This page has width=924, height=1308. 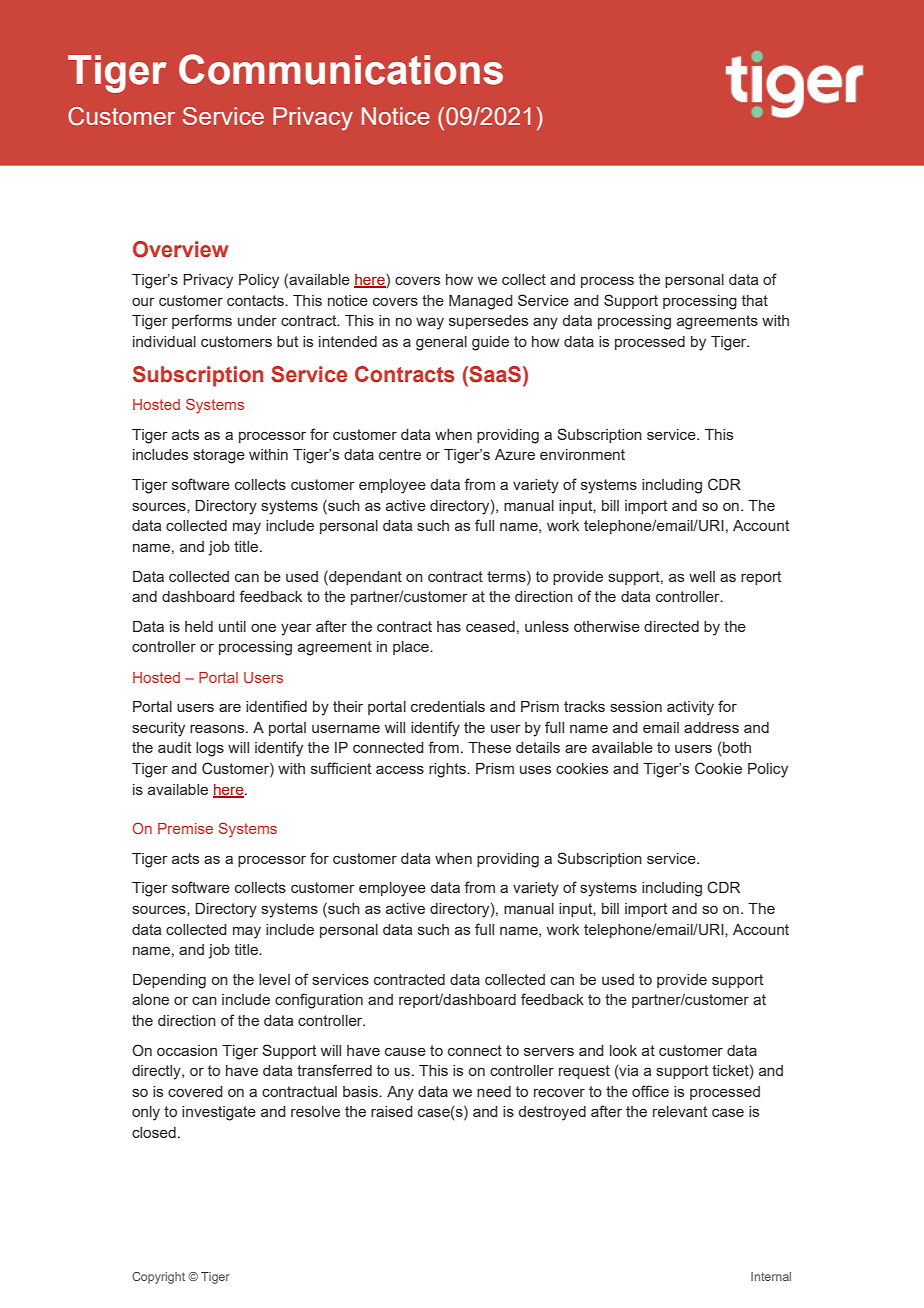 What do you see at coordinates (392, 1111) in the page?
I see `raised` at bounding box center [392, 1111].
